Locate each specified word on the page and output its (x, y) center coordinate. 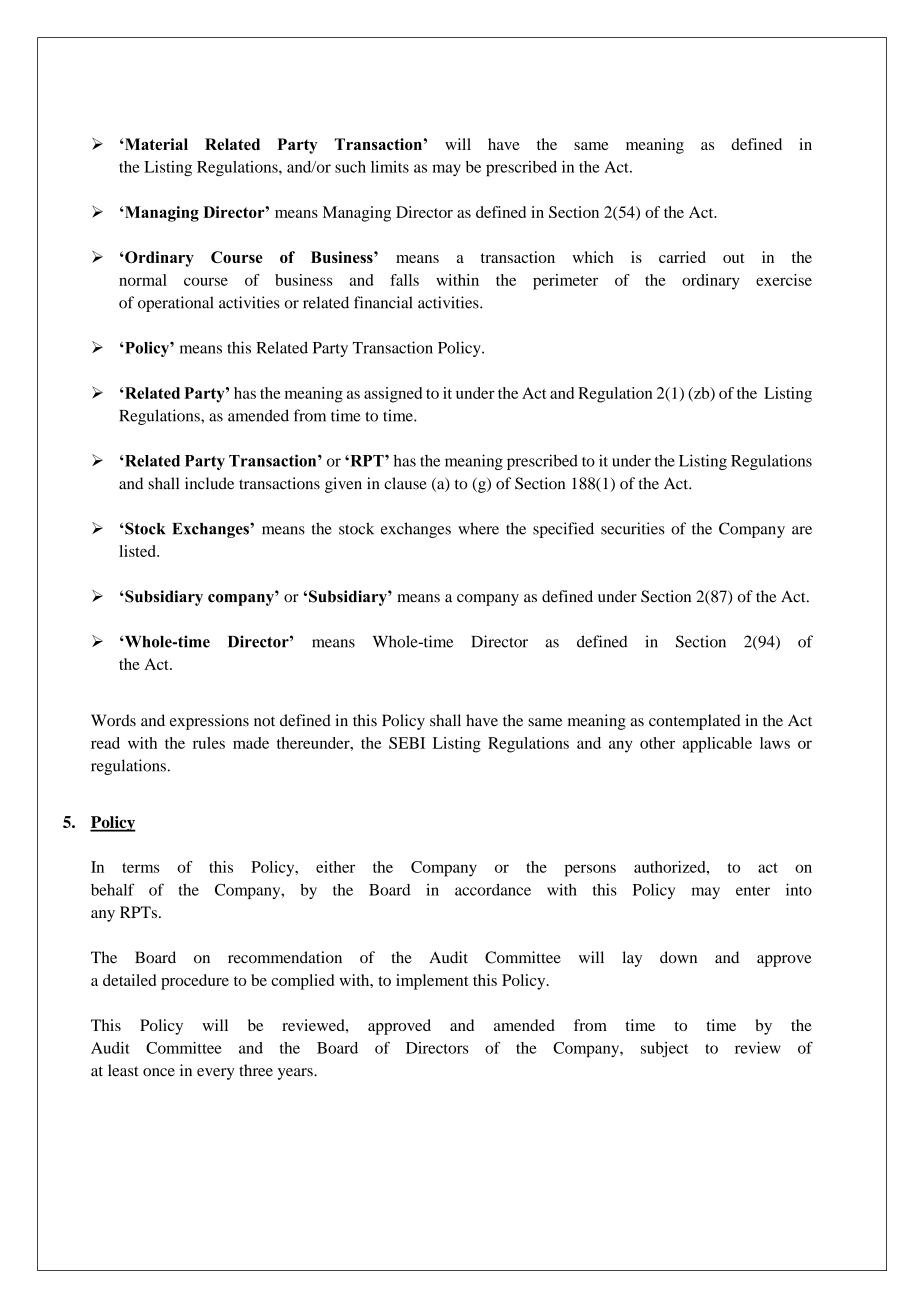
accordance (493, 890)
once (159, 1072)
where (478, 528)
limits (390, 167)
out (733, 258)
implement (432, 982)
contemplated (695, 722)
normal (143, 280)
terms (140, 868)
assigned (393, 395)
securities (633, 528)
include (209, 483)
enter (753, 891)
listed (138, 551)
